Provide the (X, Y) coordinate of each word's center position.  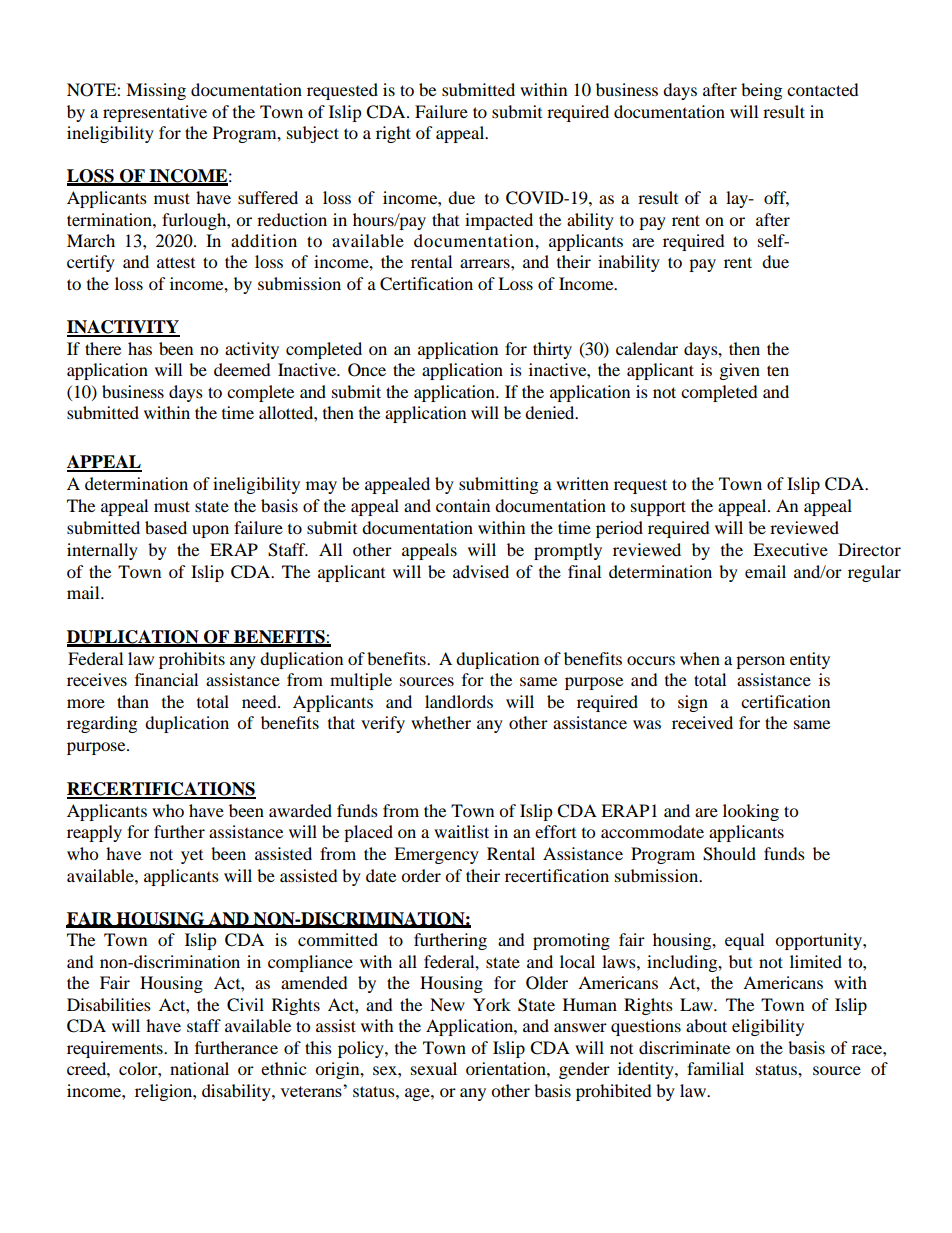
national (199, 1068)
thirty (552, 350)
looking (751, 812)
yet (192, 857)
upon (210, 531)
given (740, 371)
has (140, 348)
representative (155, 113)
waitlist (461, 831)
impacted (499, 221)
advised (481, 571)
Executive (790, 549)
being (761, 91)
